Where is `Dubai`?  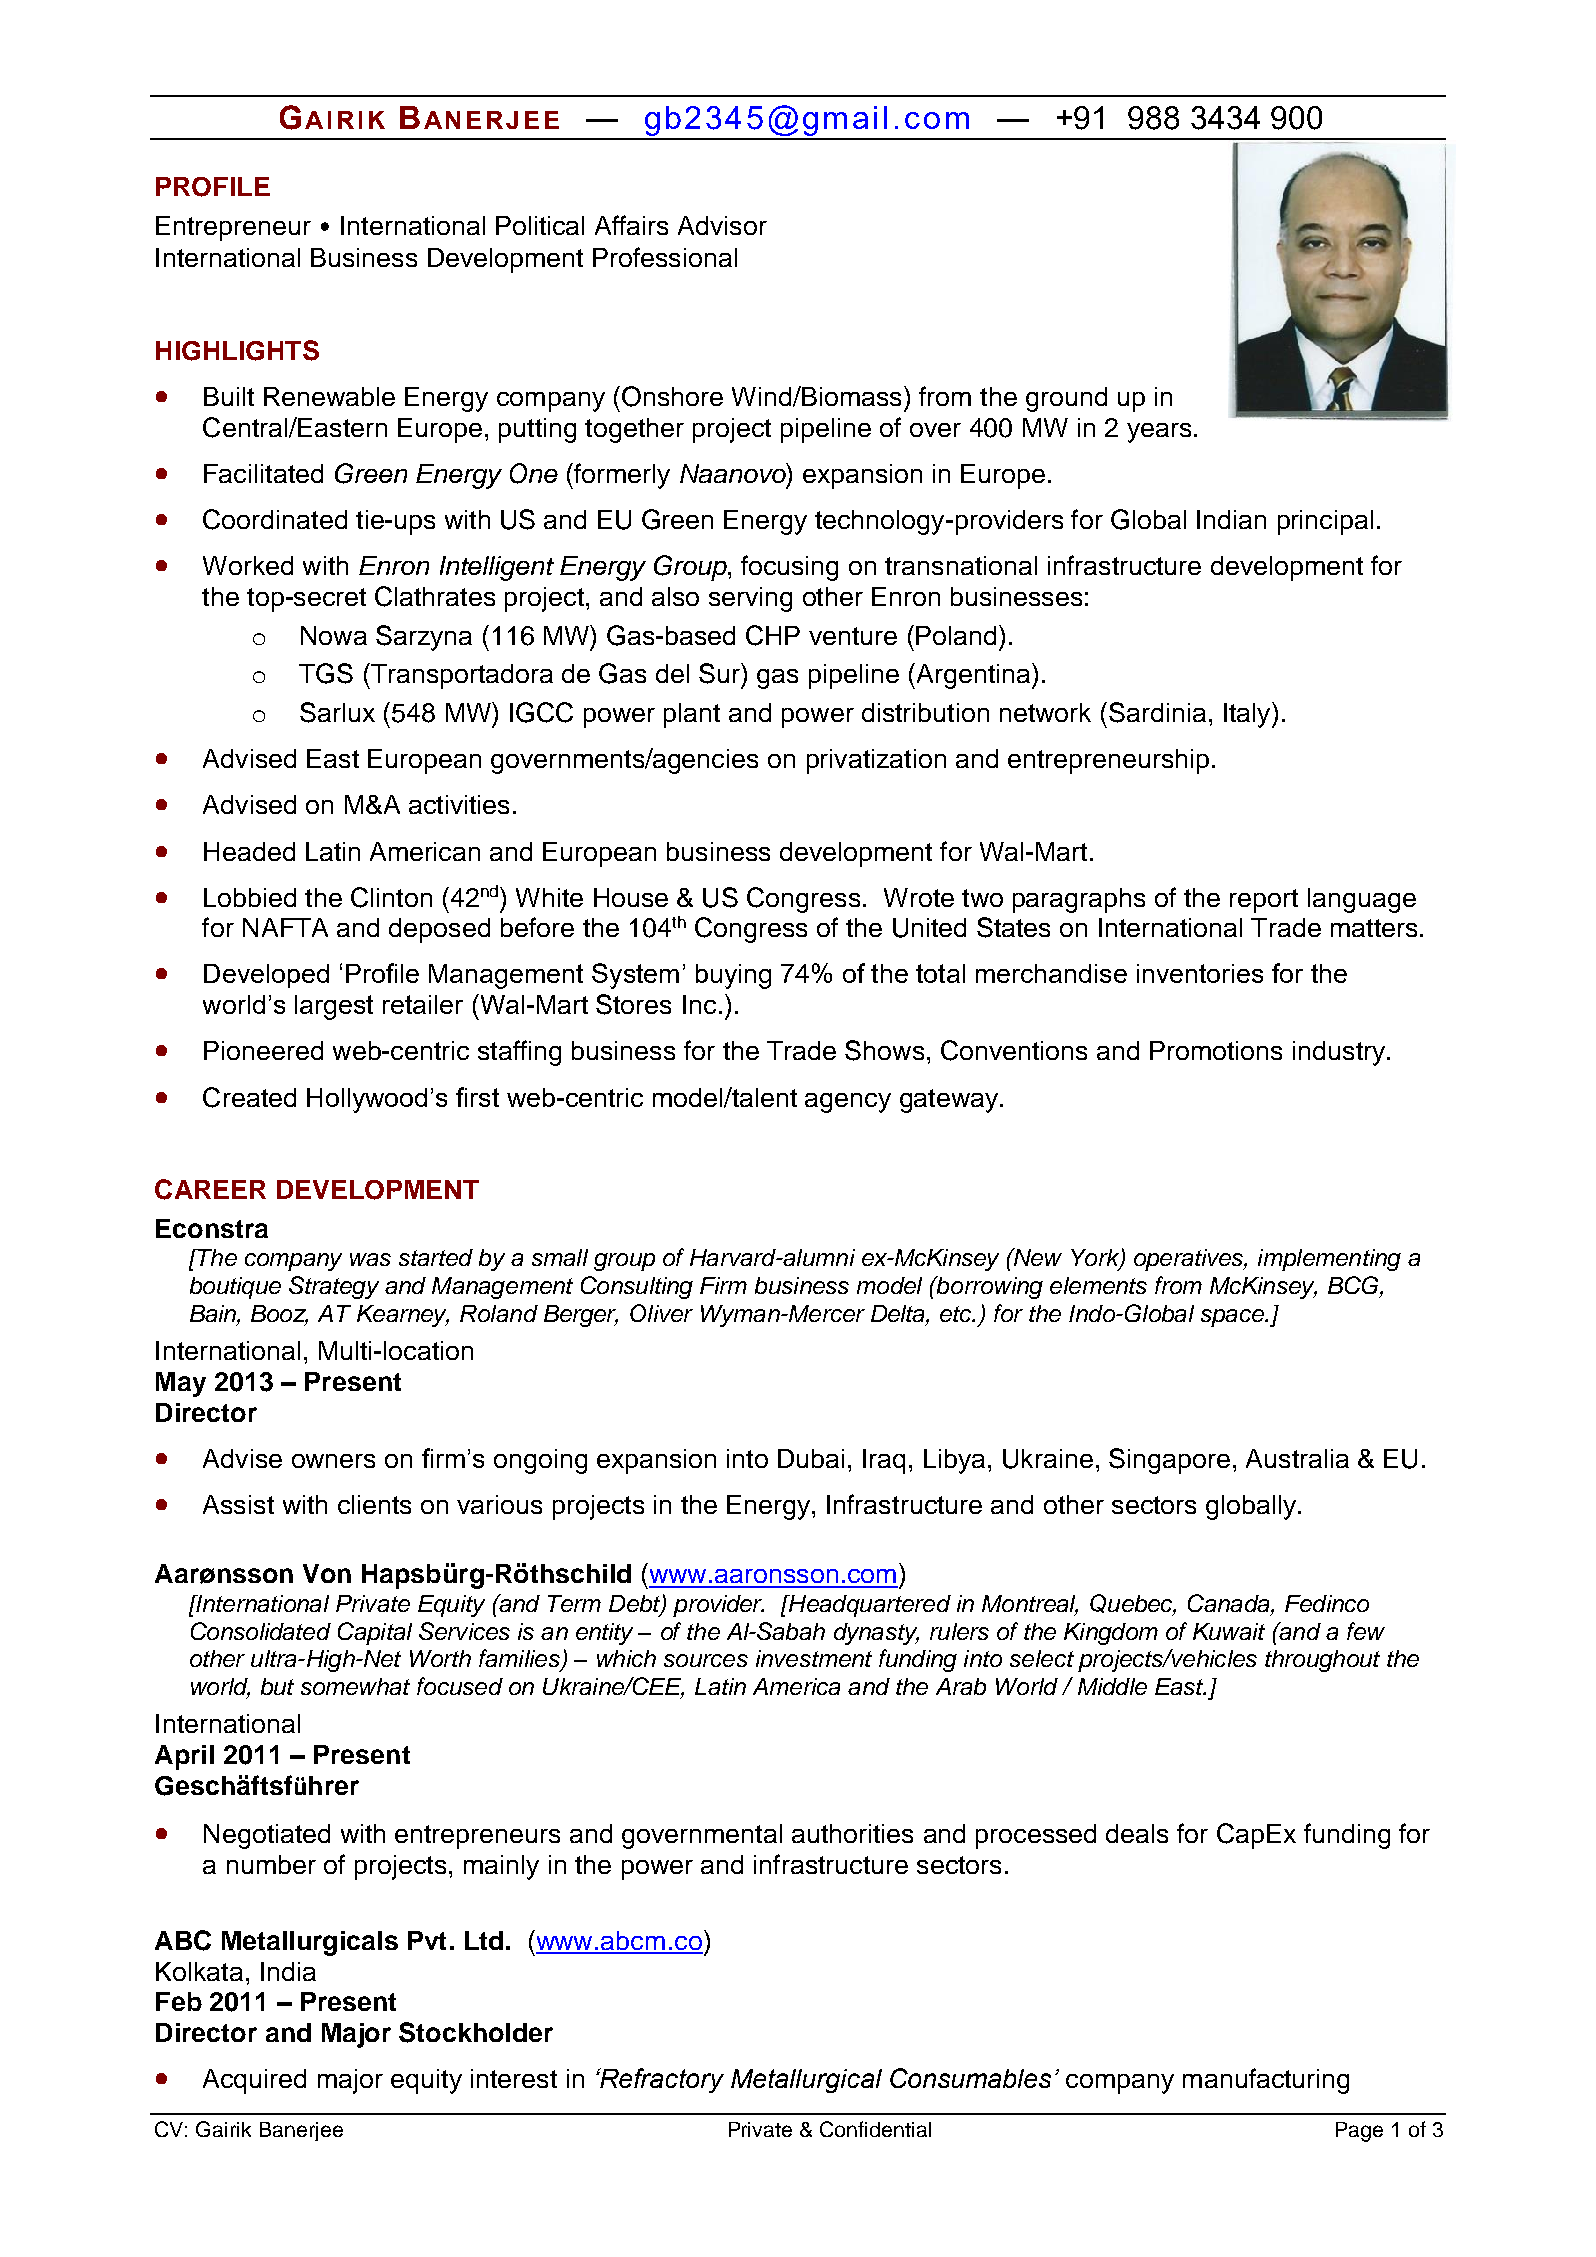
Dubai is located at coordinates (811, 1458).
